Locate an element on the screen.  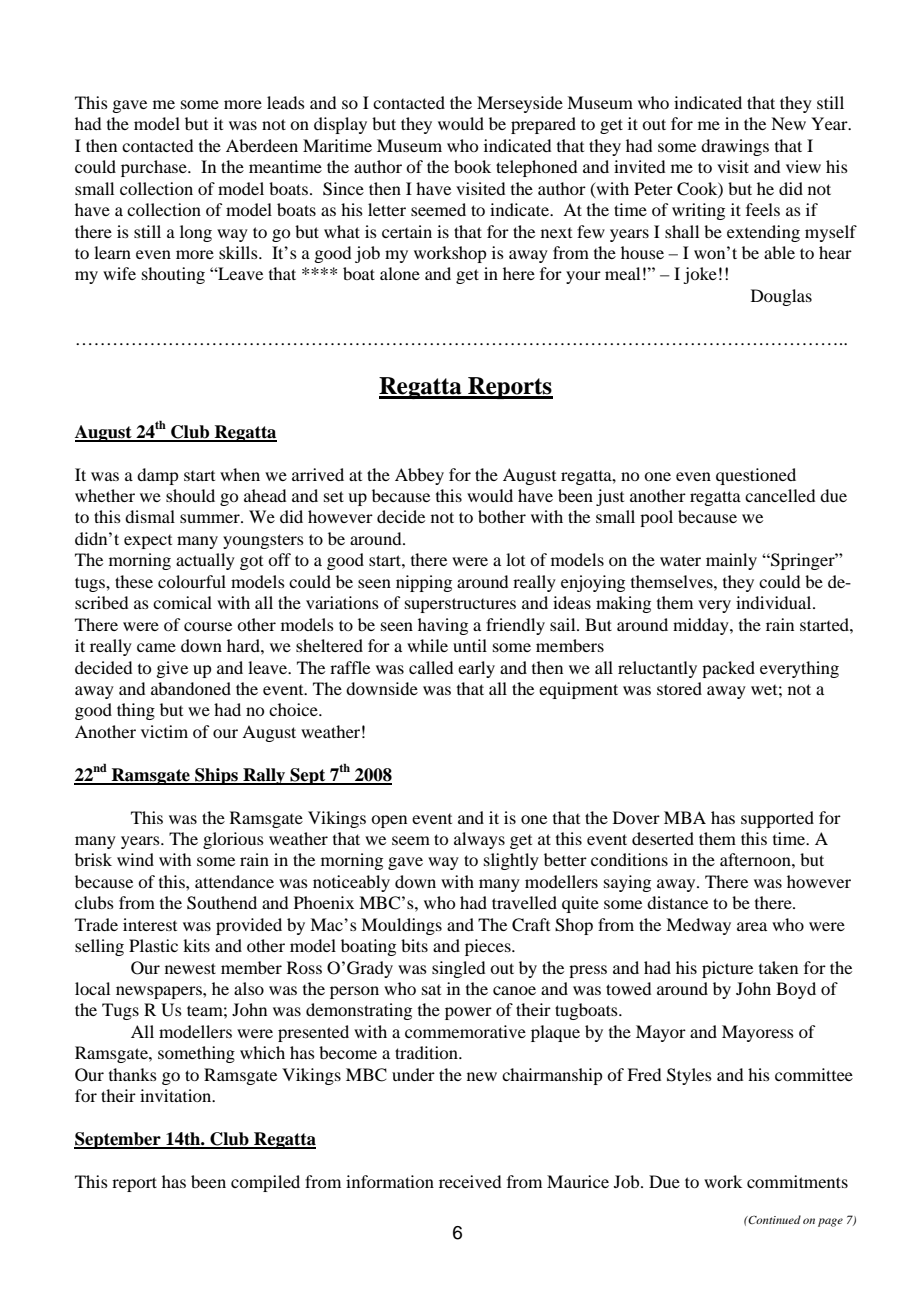
drawings is located at coordinates (735, 147).
